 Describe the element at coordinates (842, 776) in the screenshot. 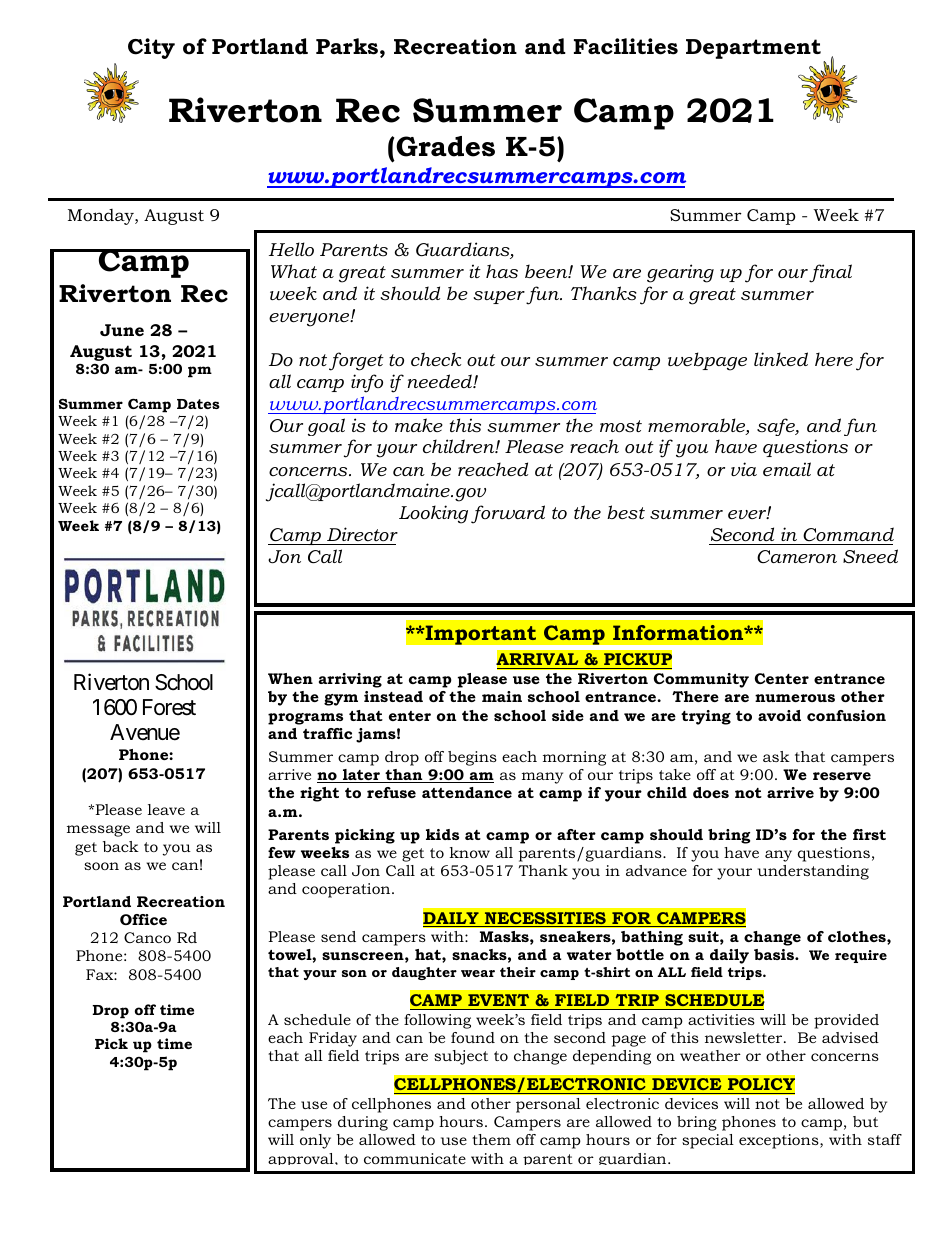

I see `reserve` at that location.
